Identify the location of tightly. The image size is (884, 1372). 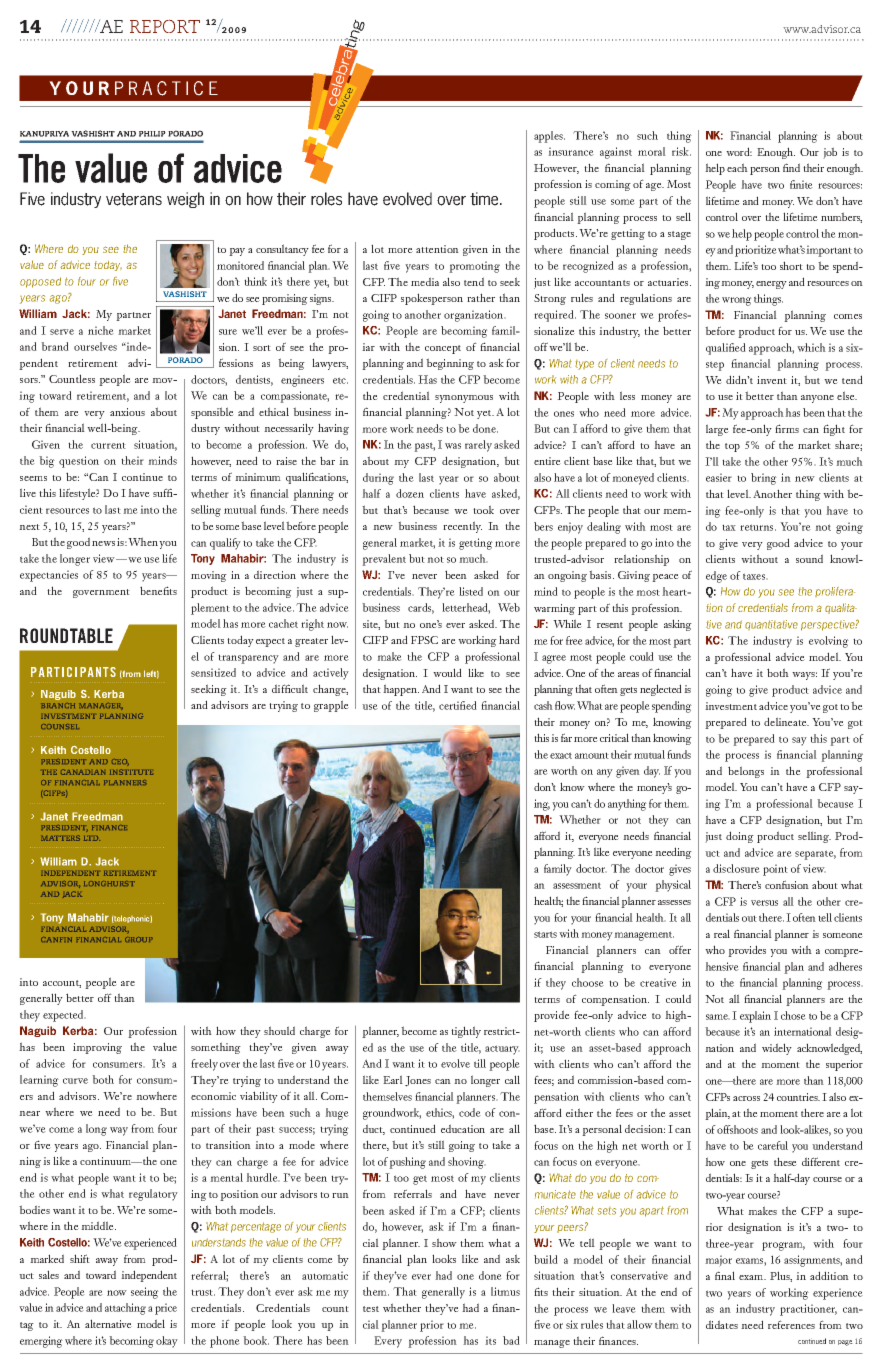
(466, 1032).
